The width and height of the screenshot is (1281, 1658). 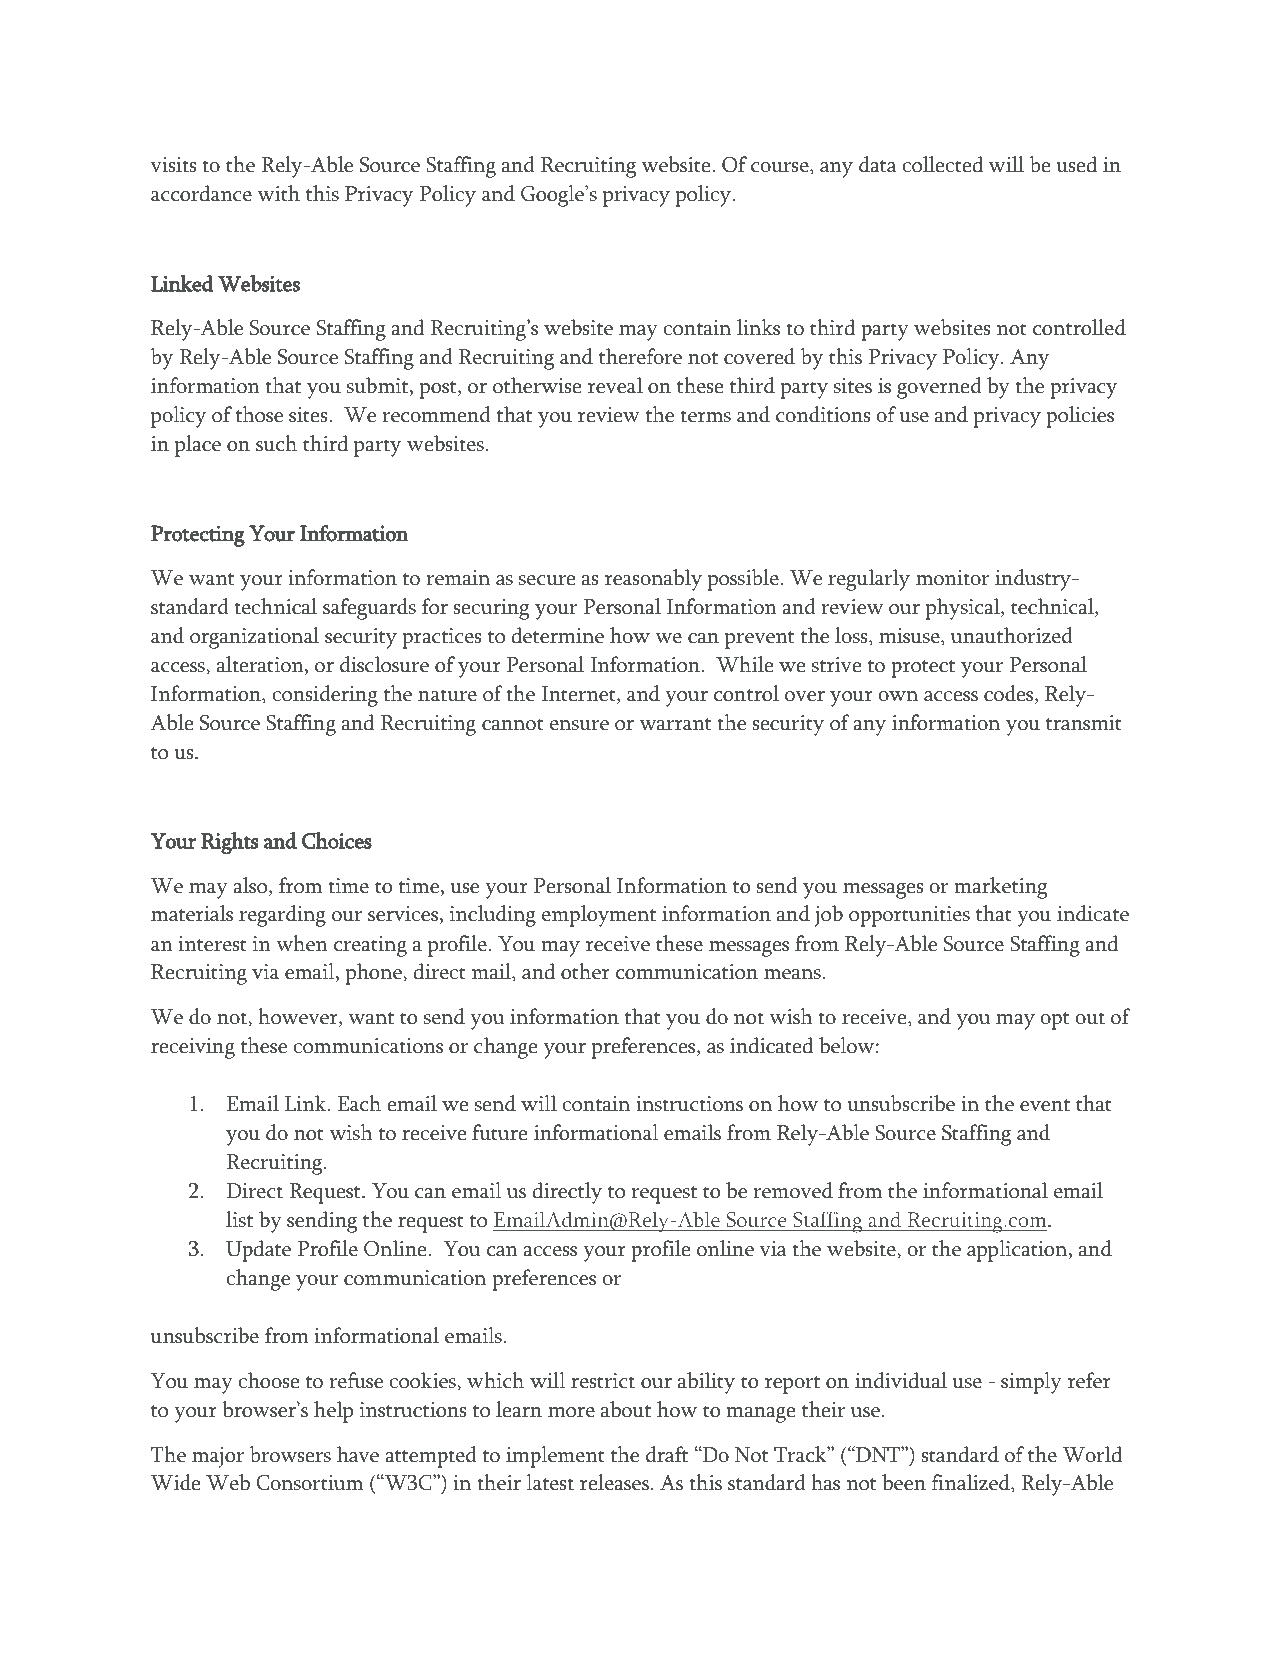 What do you see at coordinates (309, 1483) in the screenshot?
I see `Consortium` at bounding box center [309, 1483].
